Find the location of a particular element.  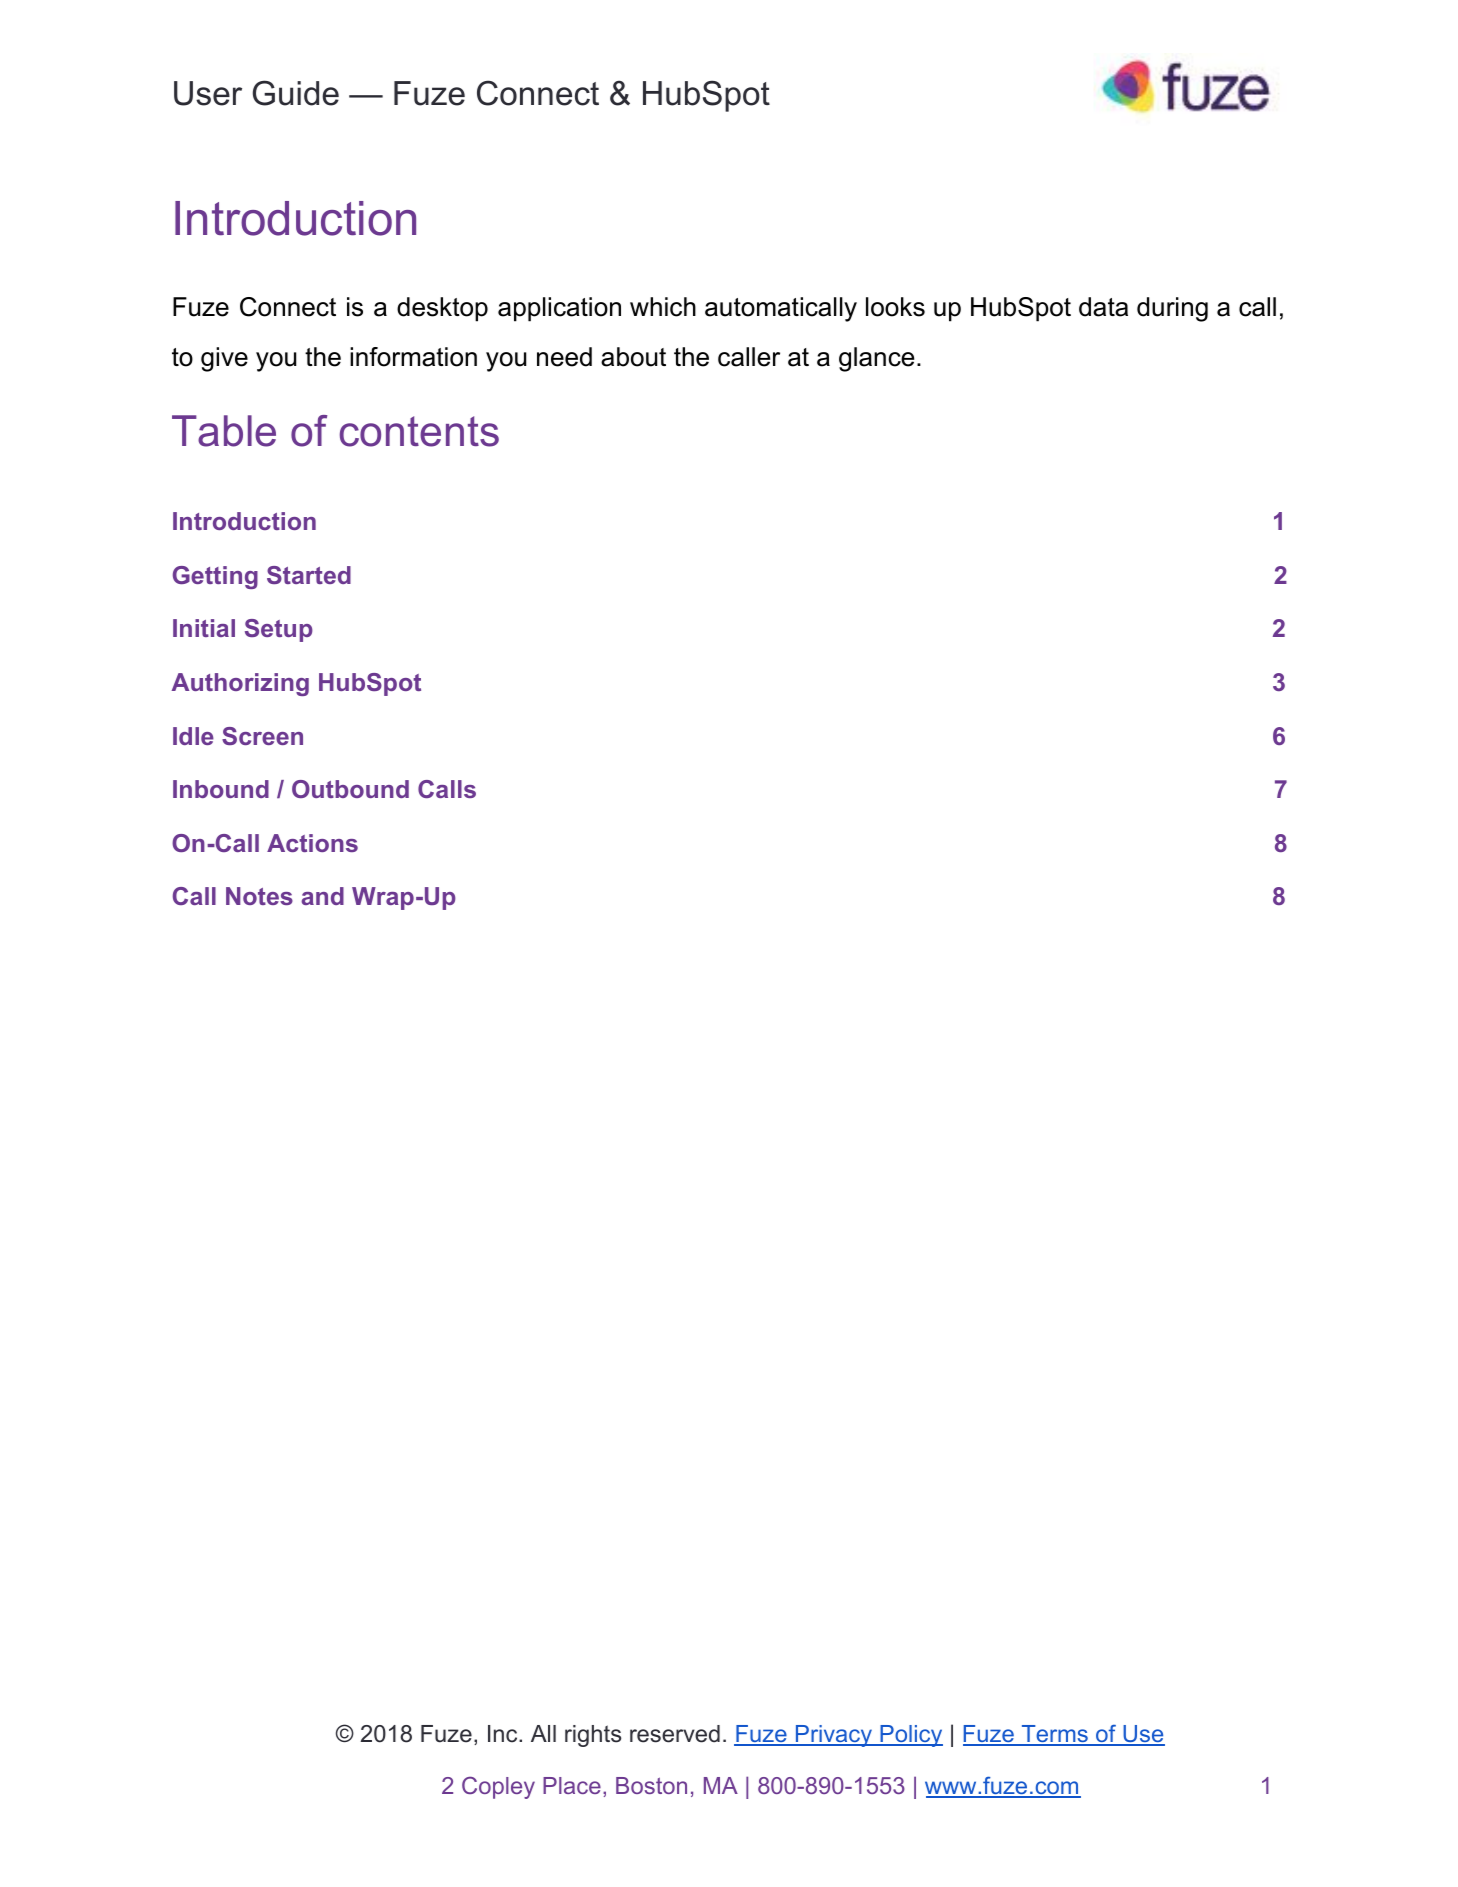

which is located at coordinates (663, 307).
